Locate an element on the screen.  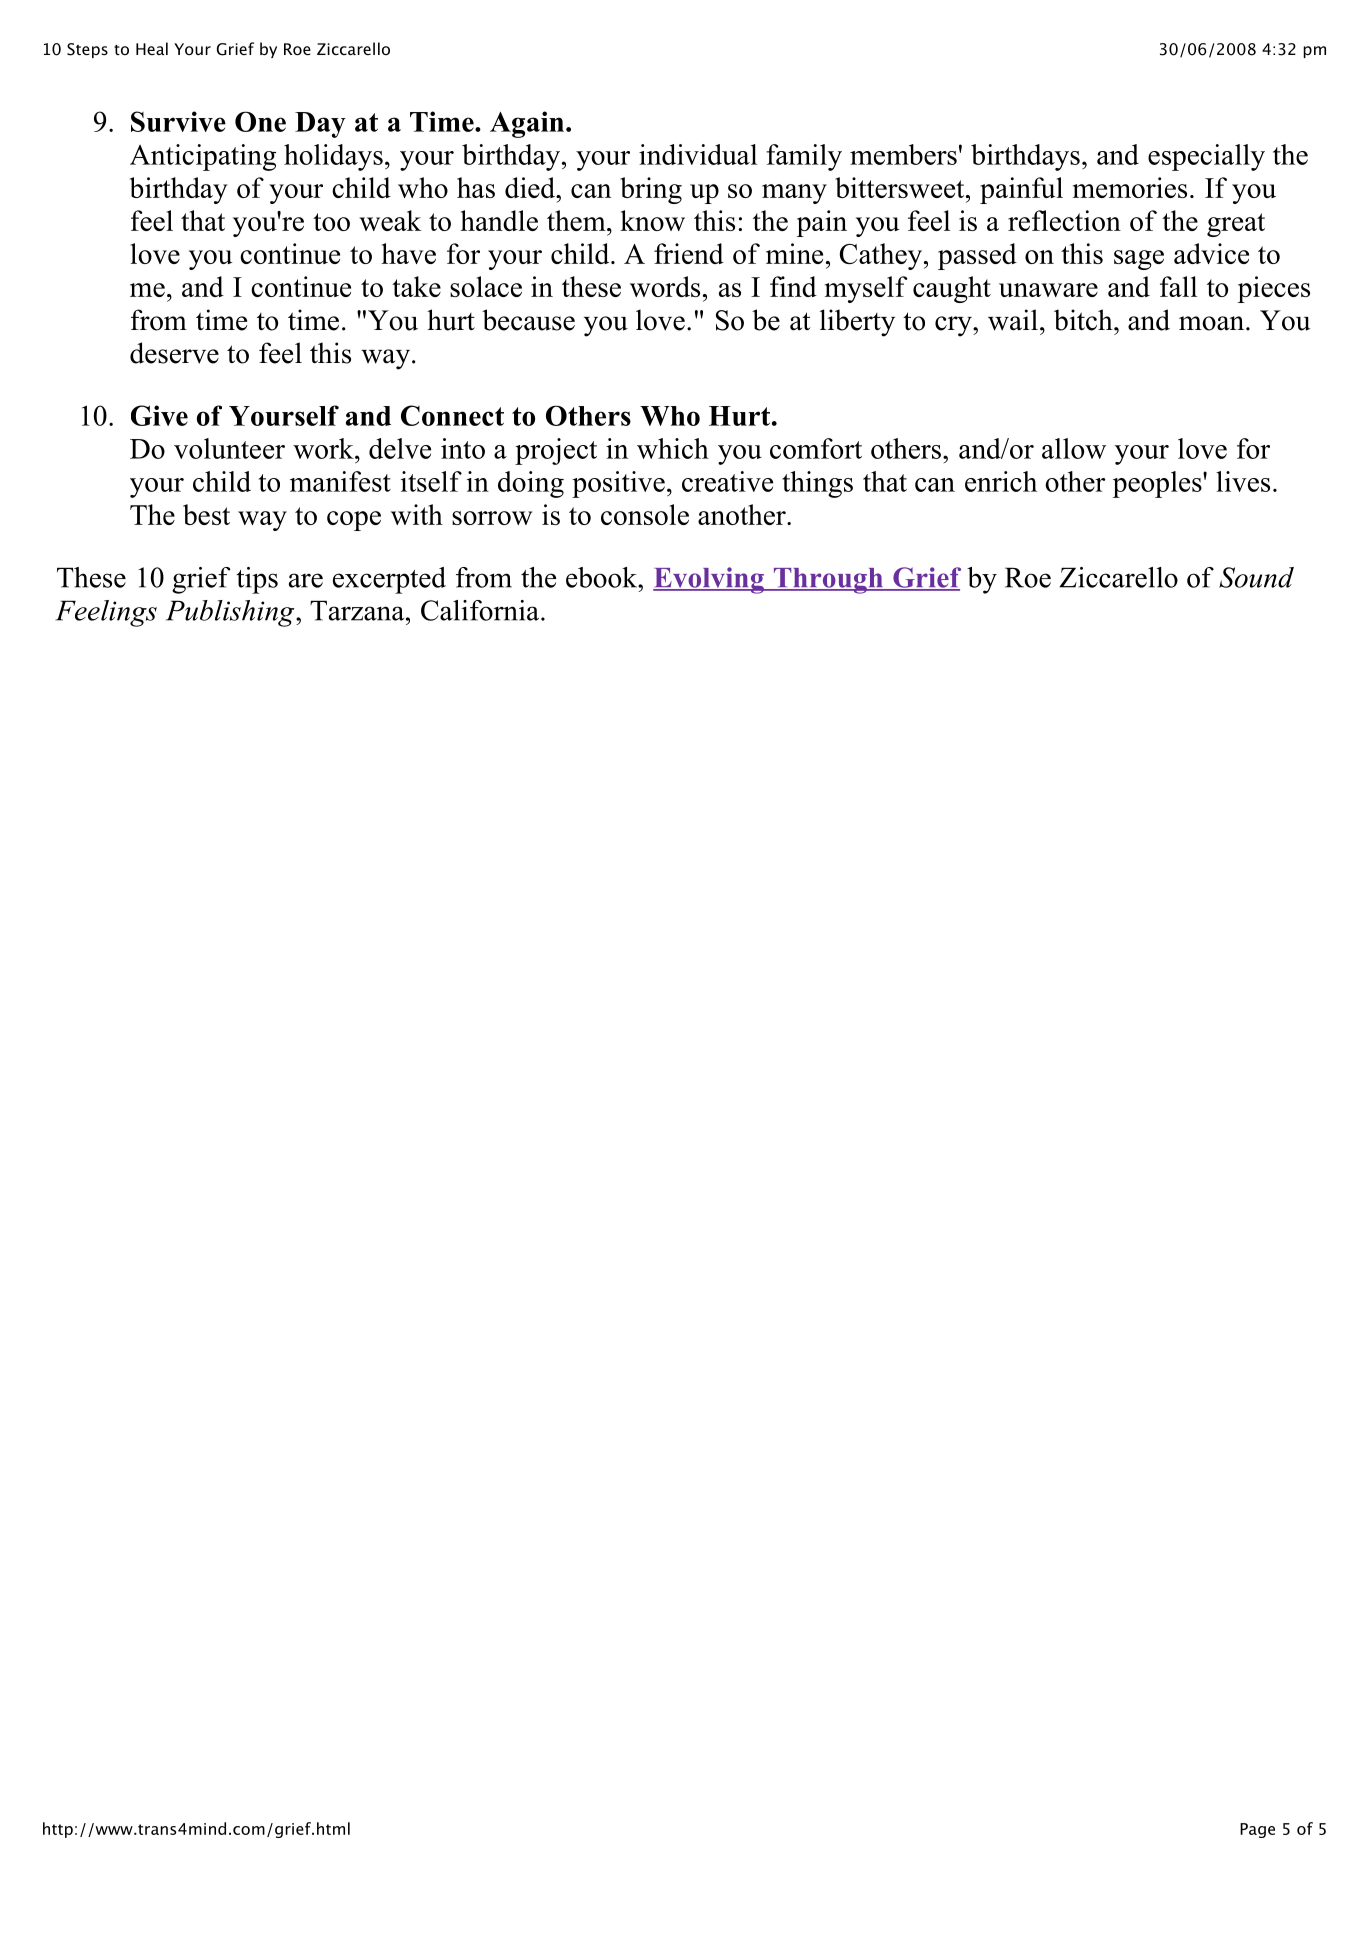
especially is located at coordinates (1206, 157).
